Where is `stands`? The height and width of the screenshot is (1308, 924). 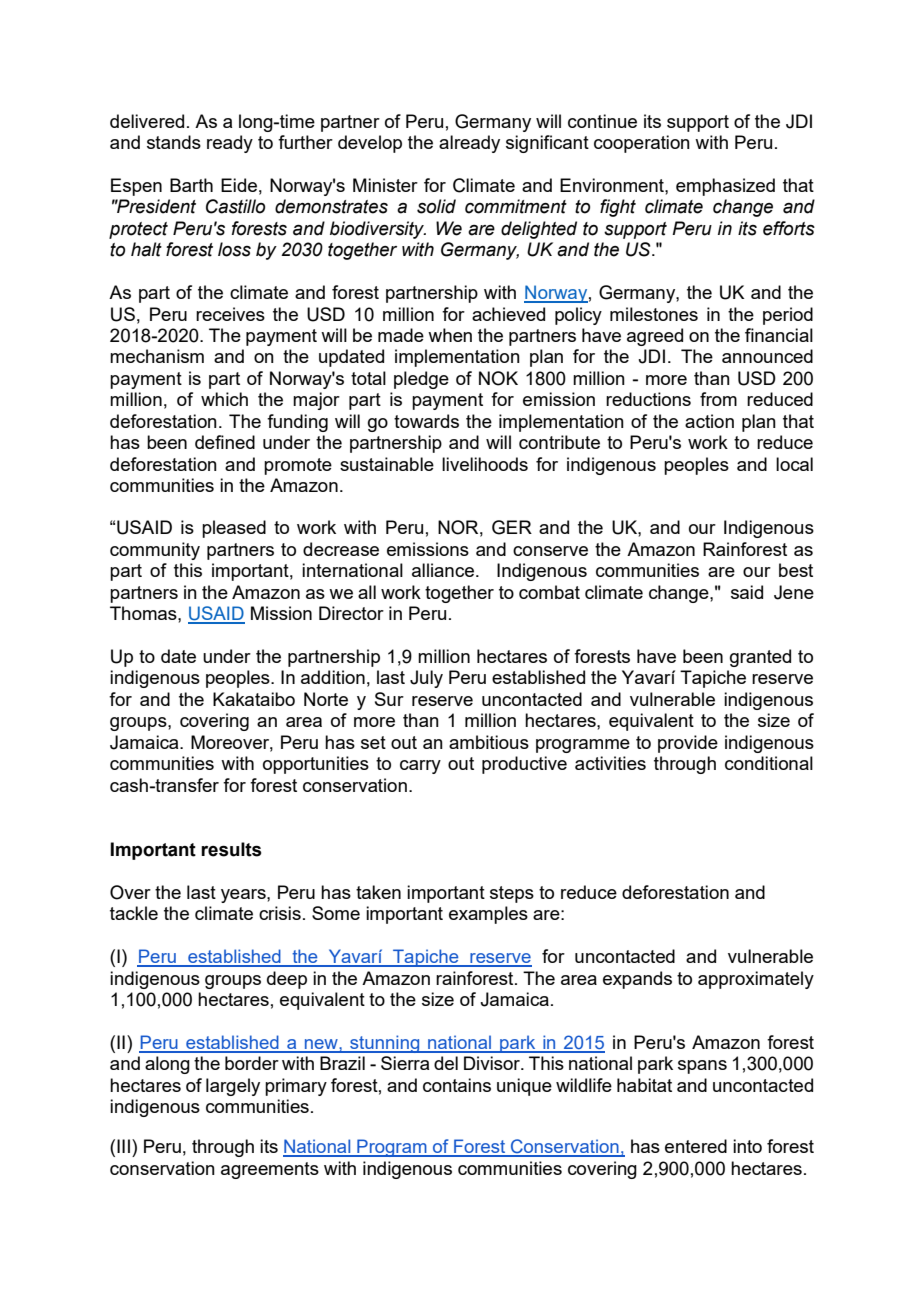 stands is located at coordinates (174, 142).
